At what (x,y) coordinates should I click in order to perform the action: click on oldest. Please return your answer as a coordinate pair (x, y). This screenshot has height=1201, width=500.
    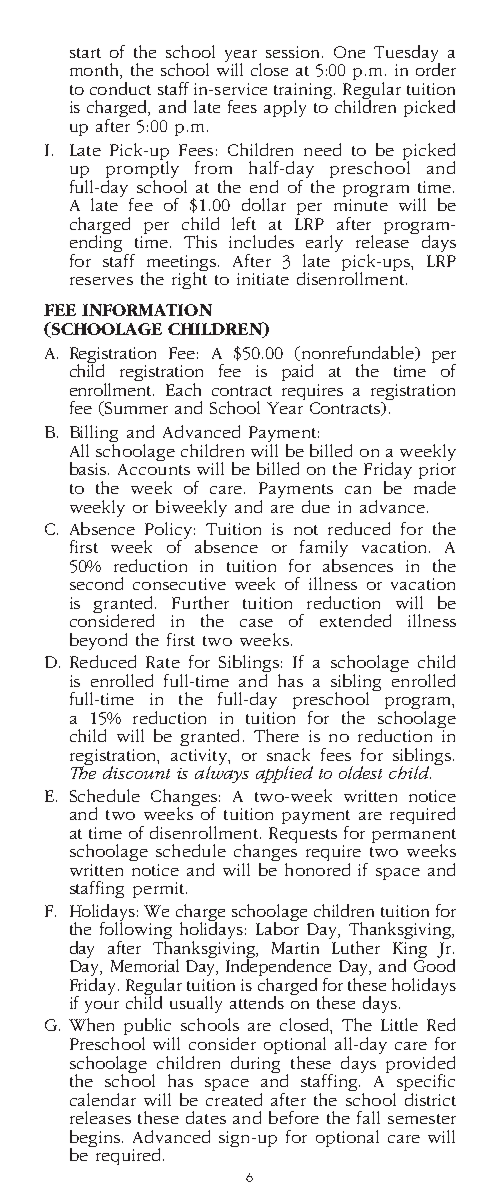
    Looking at the image, I should click on (360, 772).
